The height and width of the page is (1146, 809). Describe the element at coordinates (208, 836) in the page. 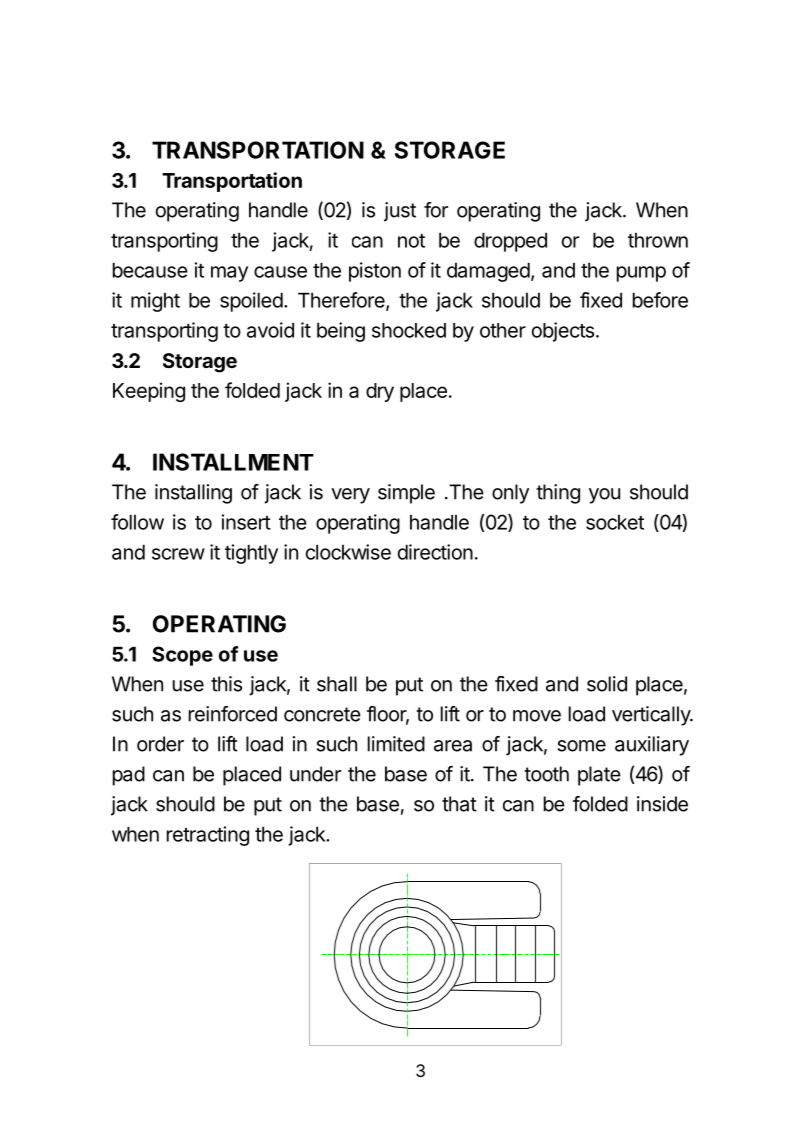

I see `retracting` at that location.
